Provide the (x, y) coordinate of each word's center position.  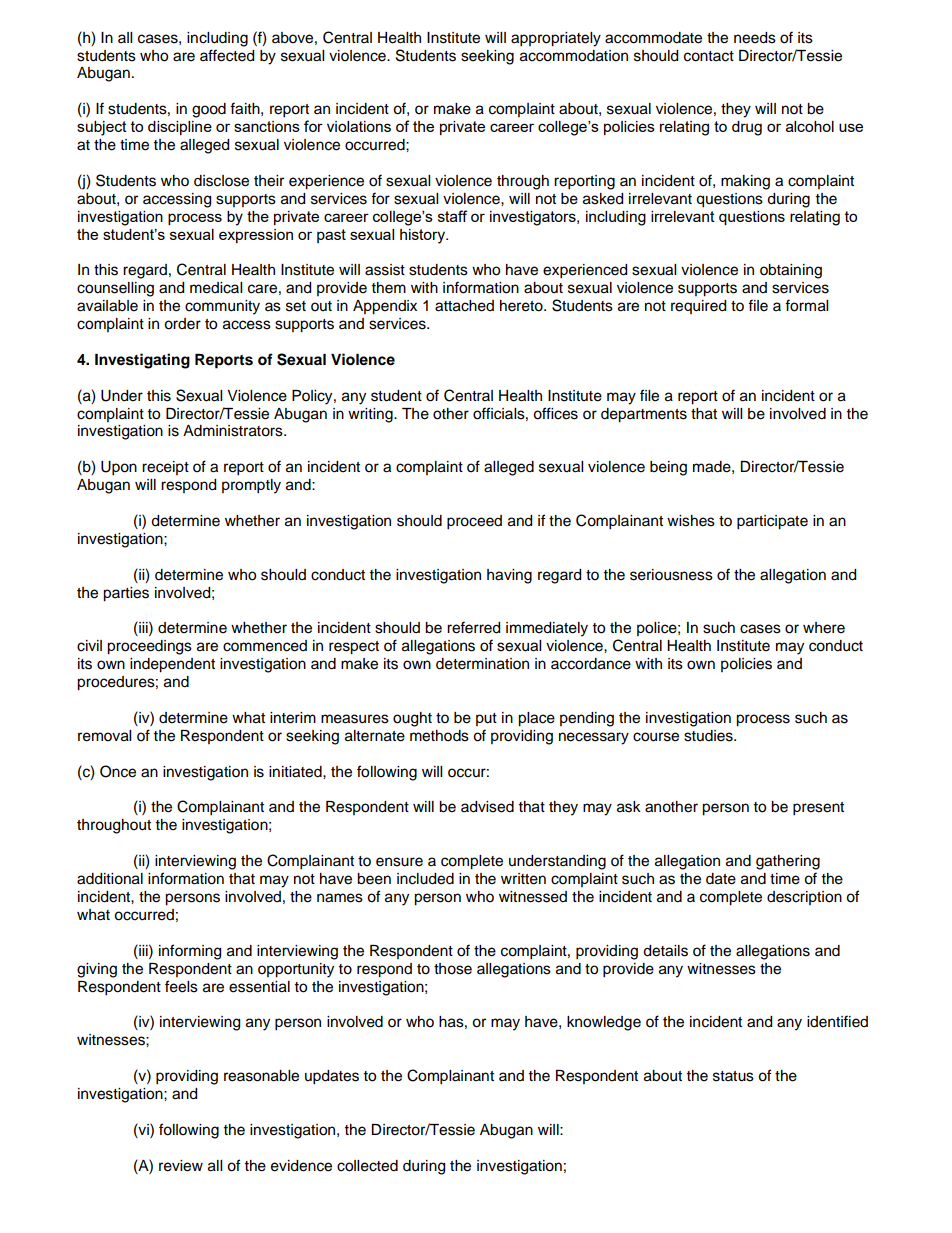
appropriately (556, 39)
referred (473, 627)
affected (227, 55)
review (181, 1166)
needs (755, 38)
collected (367, 1166)
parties (126, 594)
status (733, 1076)
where (824, 628)
